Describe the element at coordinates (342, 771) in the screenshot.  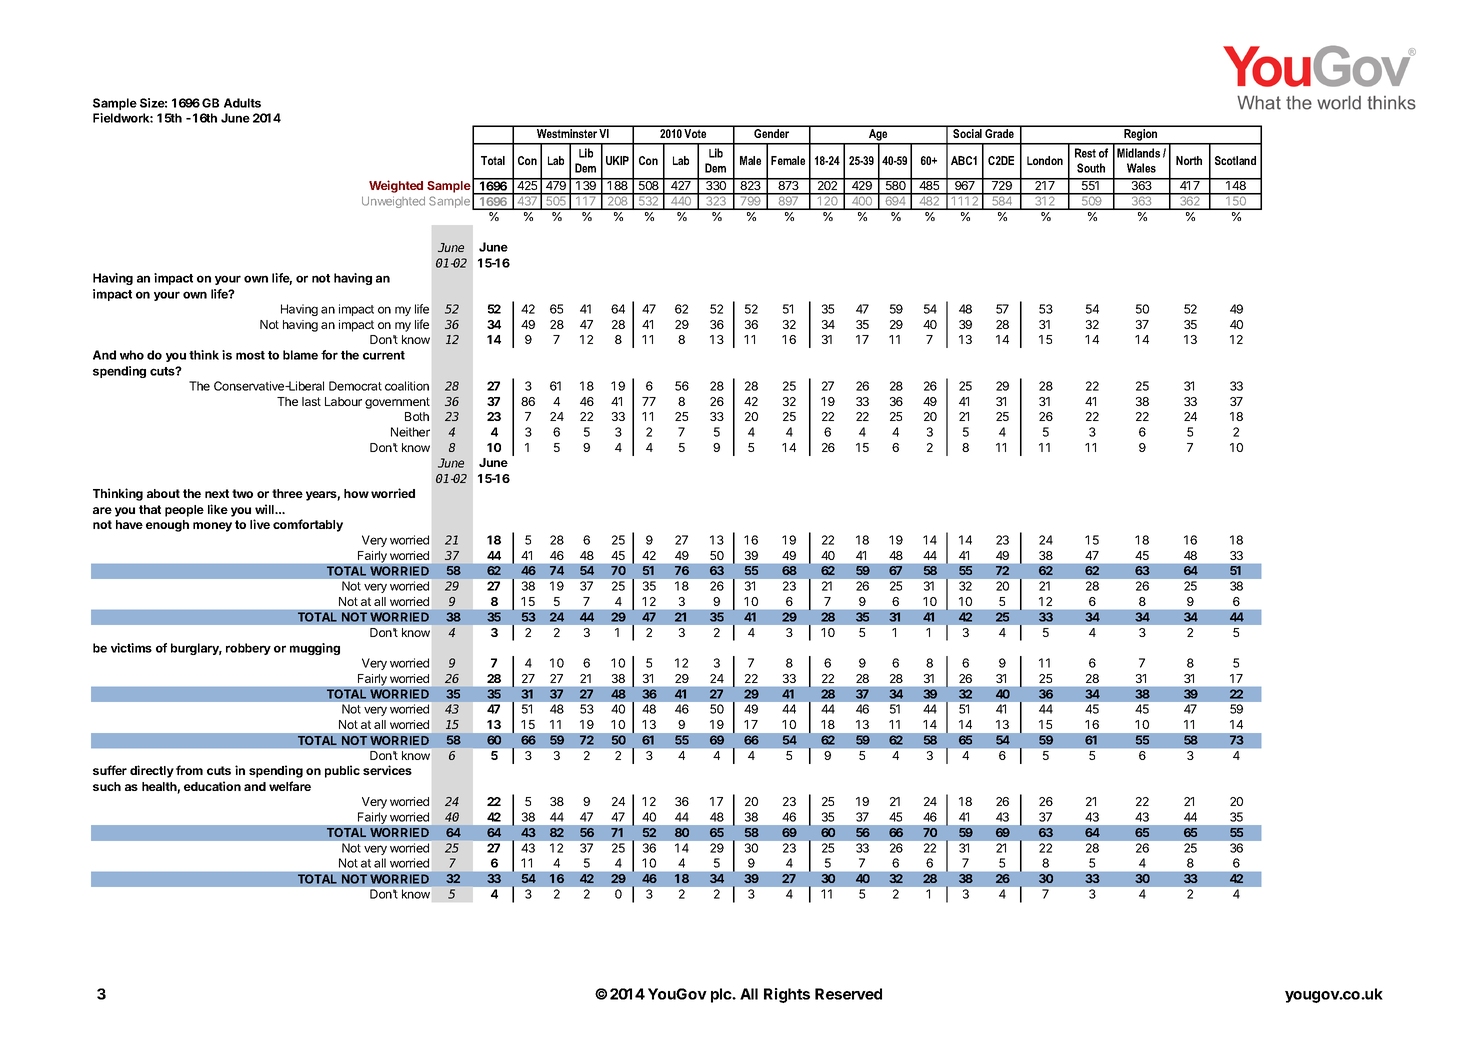
I see `public` at that location.
